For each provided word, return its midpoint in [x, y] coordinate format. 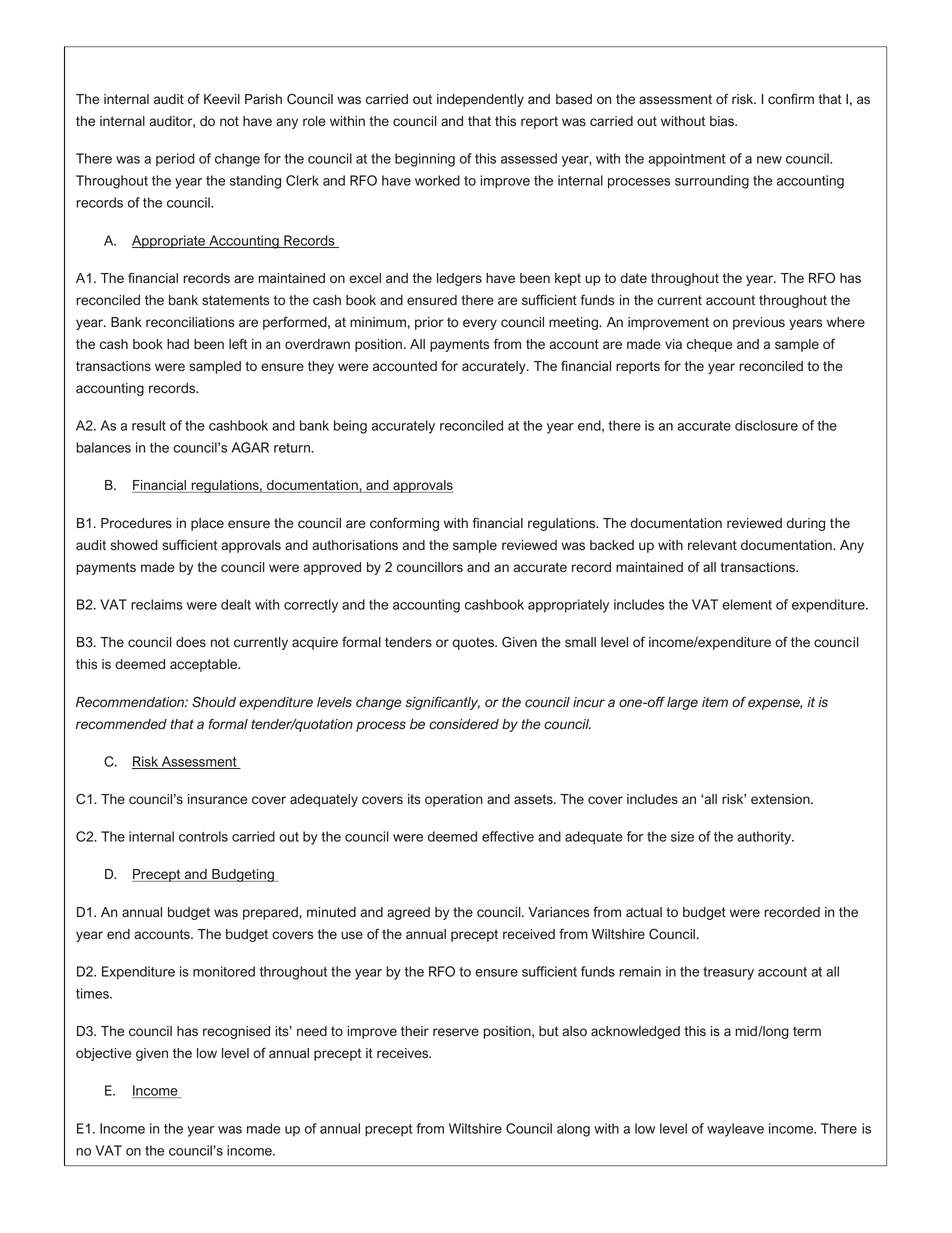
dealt [236, 604]
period [175, 160]
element [747, 604]
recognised [236, 1032]
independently [480, 100]
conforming [404, 524]
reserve [456, 1032]
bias [723, 121]
